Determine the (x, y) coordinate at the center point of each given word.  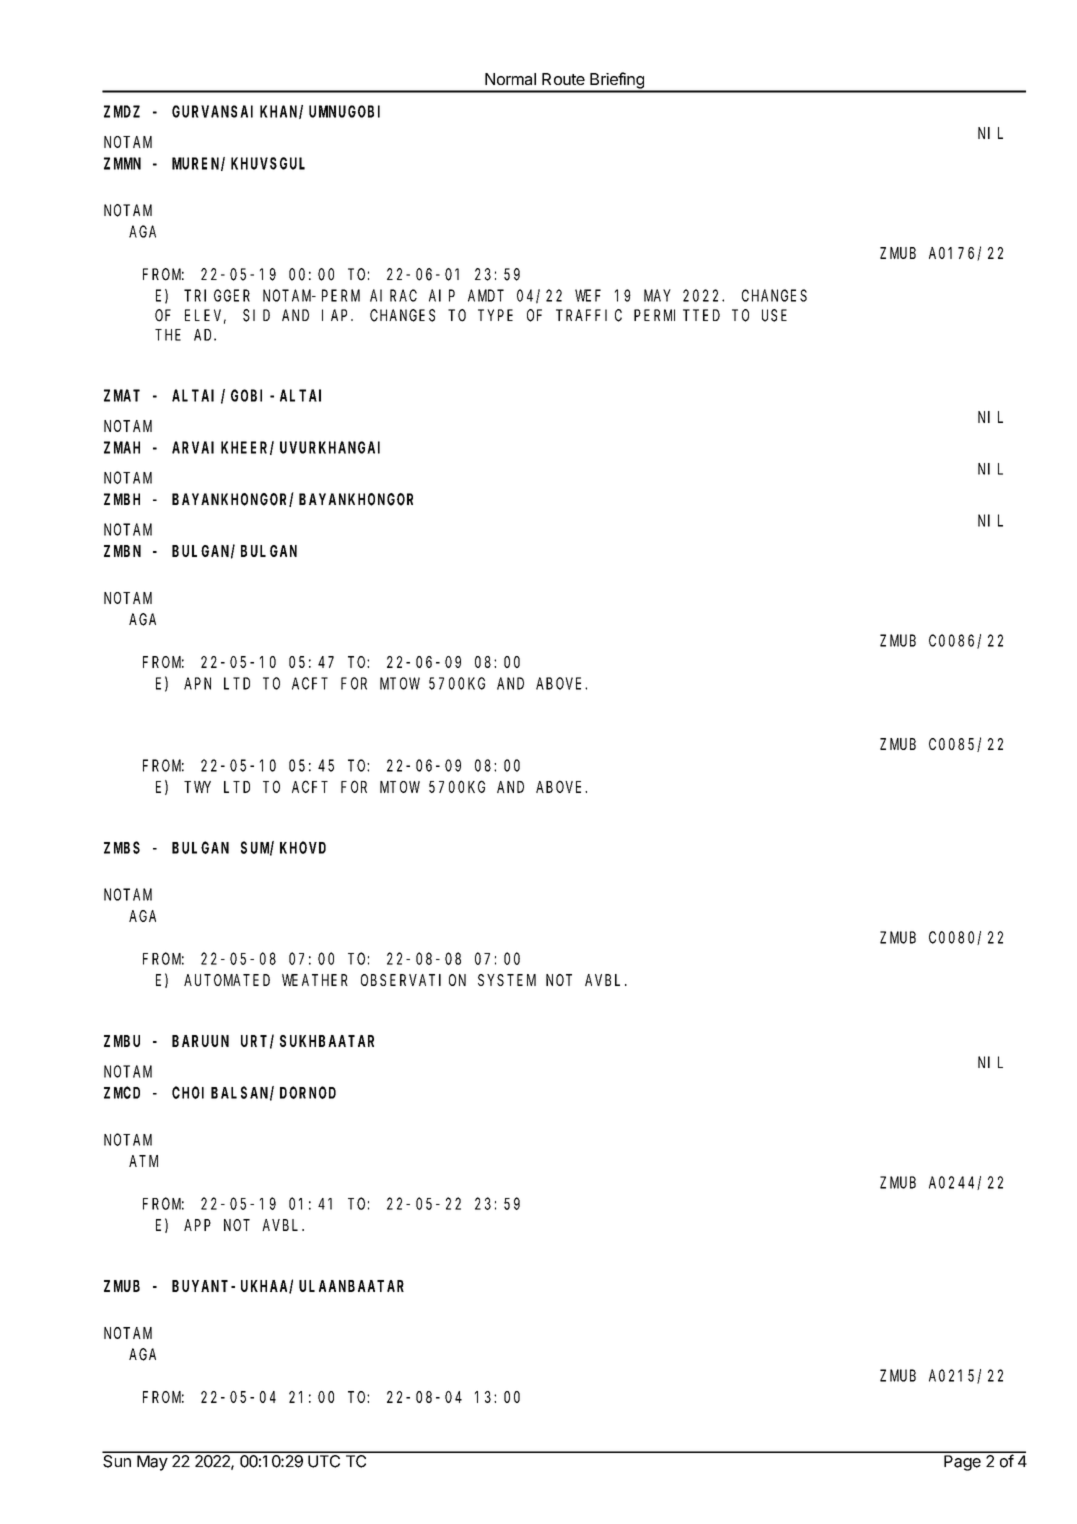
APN (197, 684)
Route (563, 79)
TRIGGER (217, 296)
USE (774, 315)
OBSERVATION (413, 980)
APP (197, 1225)
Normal (510, 79)
